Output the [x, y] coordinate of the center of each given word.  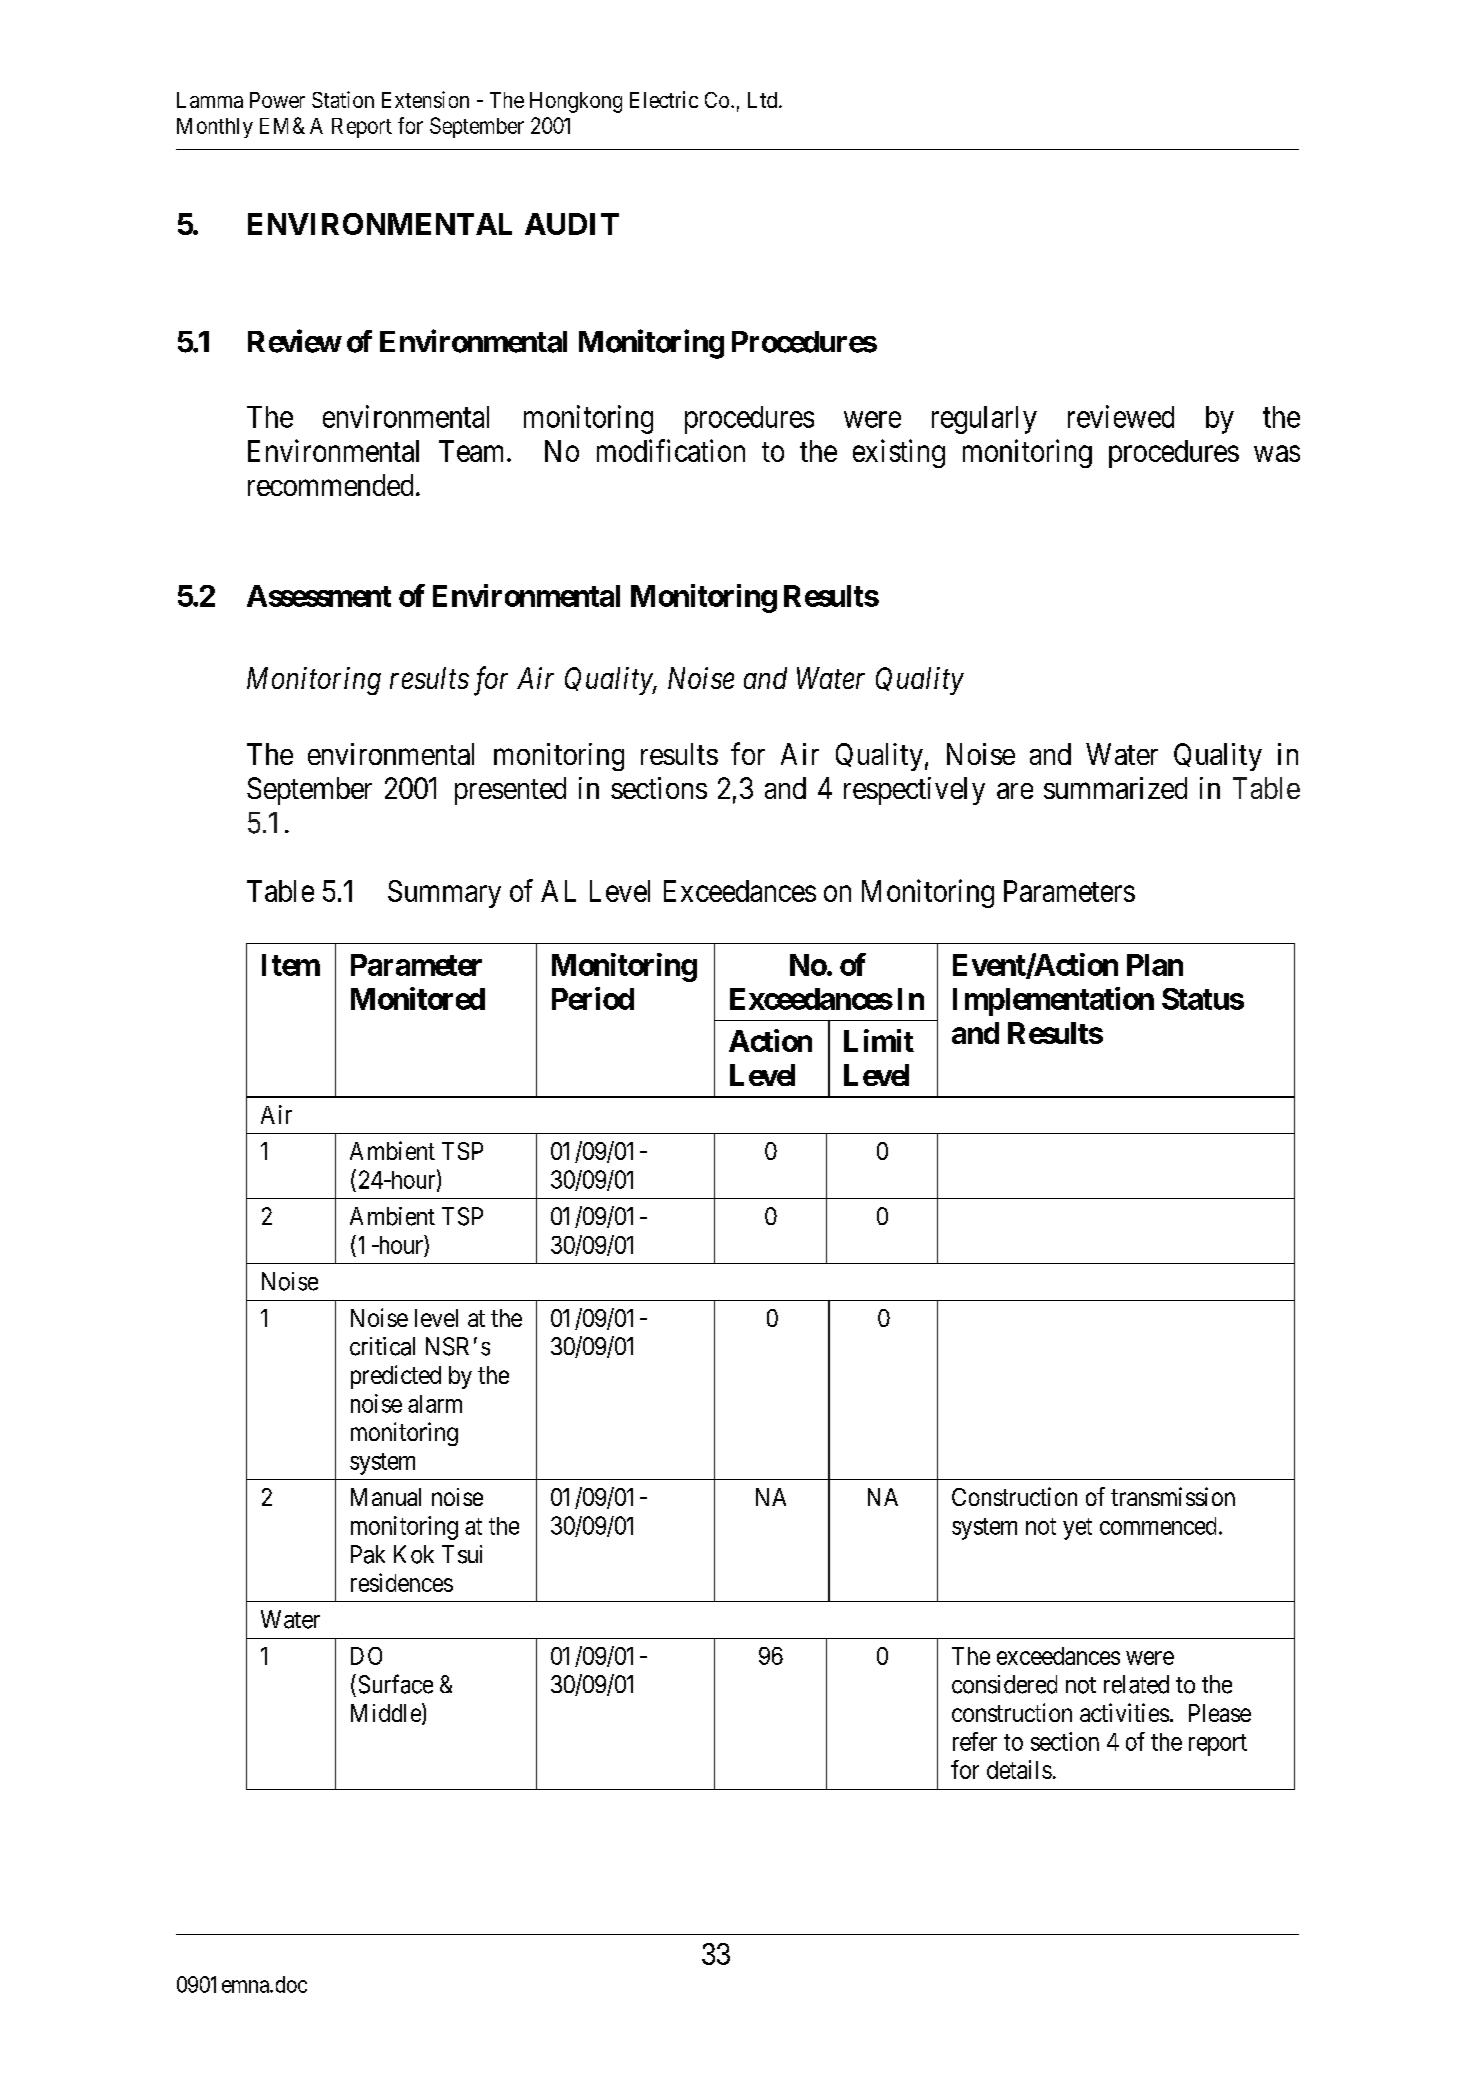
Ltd [764, 100]
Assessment [319, 596]
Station [343, 99]
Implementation [1053, 1001]
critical [382, 1346]
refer [975, 1741]
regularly [984, 420]
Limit [879, 1040]
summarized [1115, 788]
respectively [914, 791]
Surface [396, 1684]
